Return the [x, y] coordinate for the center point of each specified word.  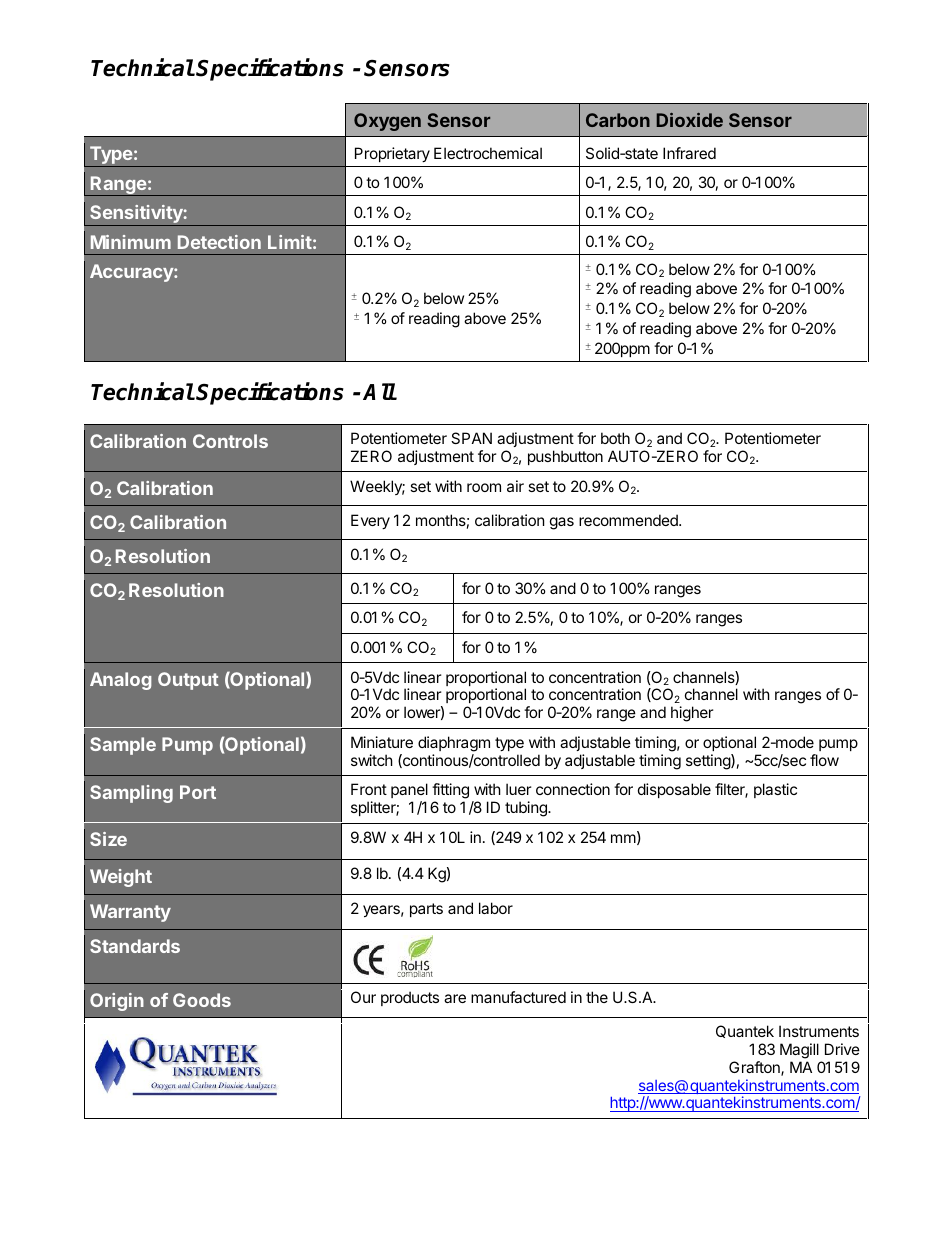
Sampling [131, 794]
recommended [629, 520]
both [615, 438]
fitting [450, 792]
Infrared [689, 153]
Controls [230, 441]
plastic [775, 790]
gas [562, 523]
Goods [202, 1000]
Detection [219, 242]
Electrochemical [488, 153]
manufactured [518, 997]
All [379, 391]
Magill [800, 1052]
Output [188, 681]
